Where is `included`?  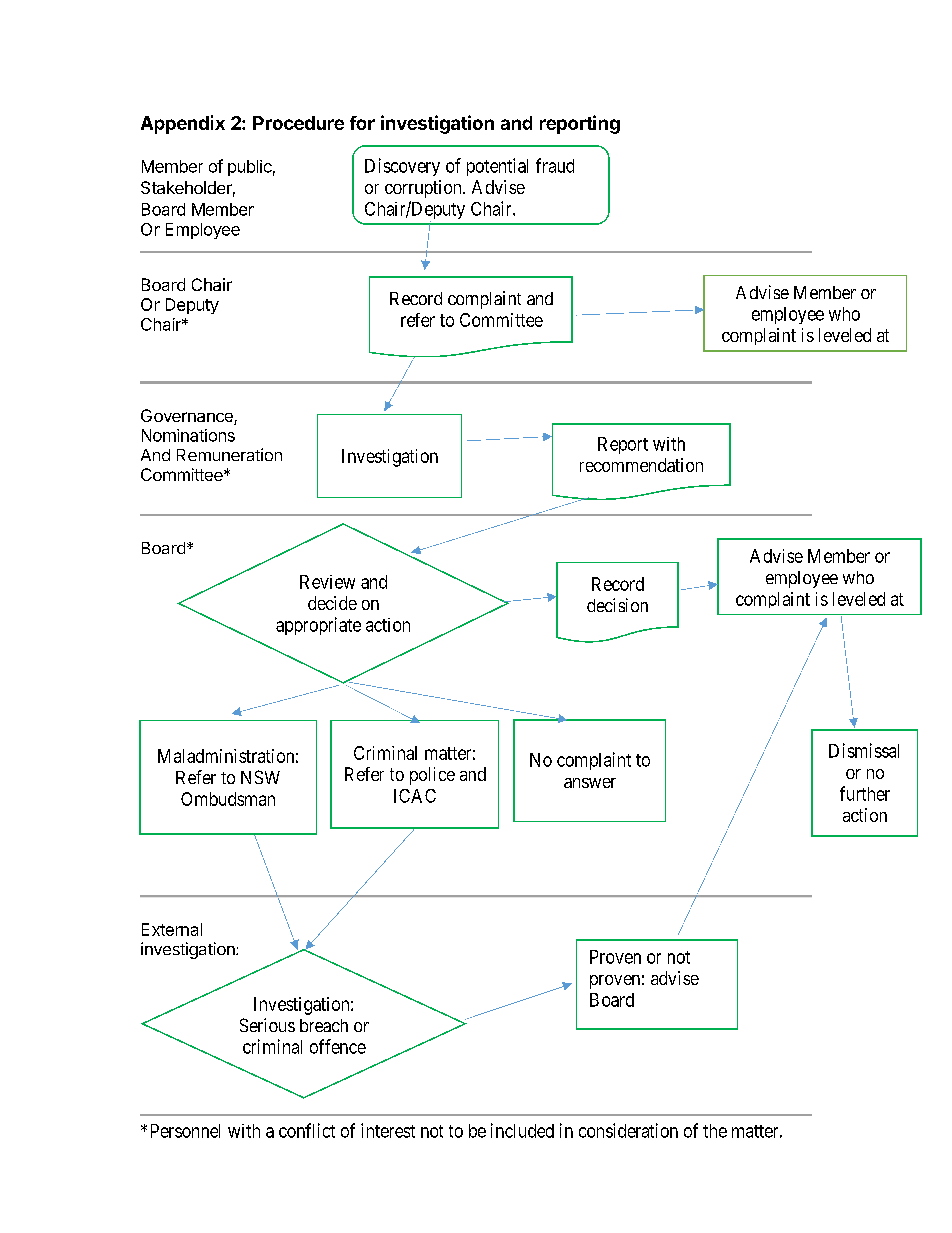 included is located at coordinates (522, 1130).
